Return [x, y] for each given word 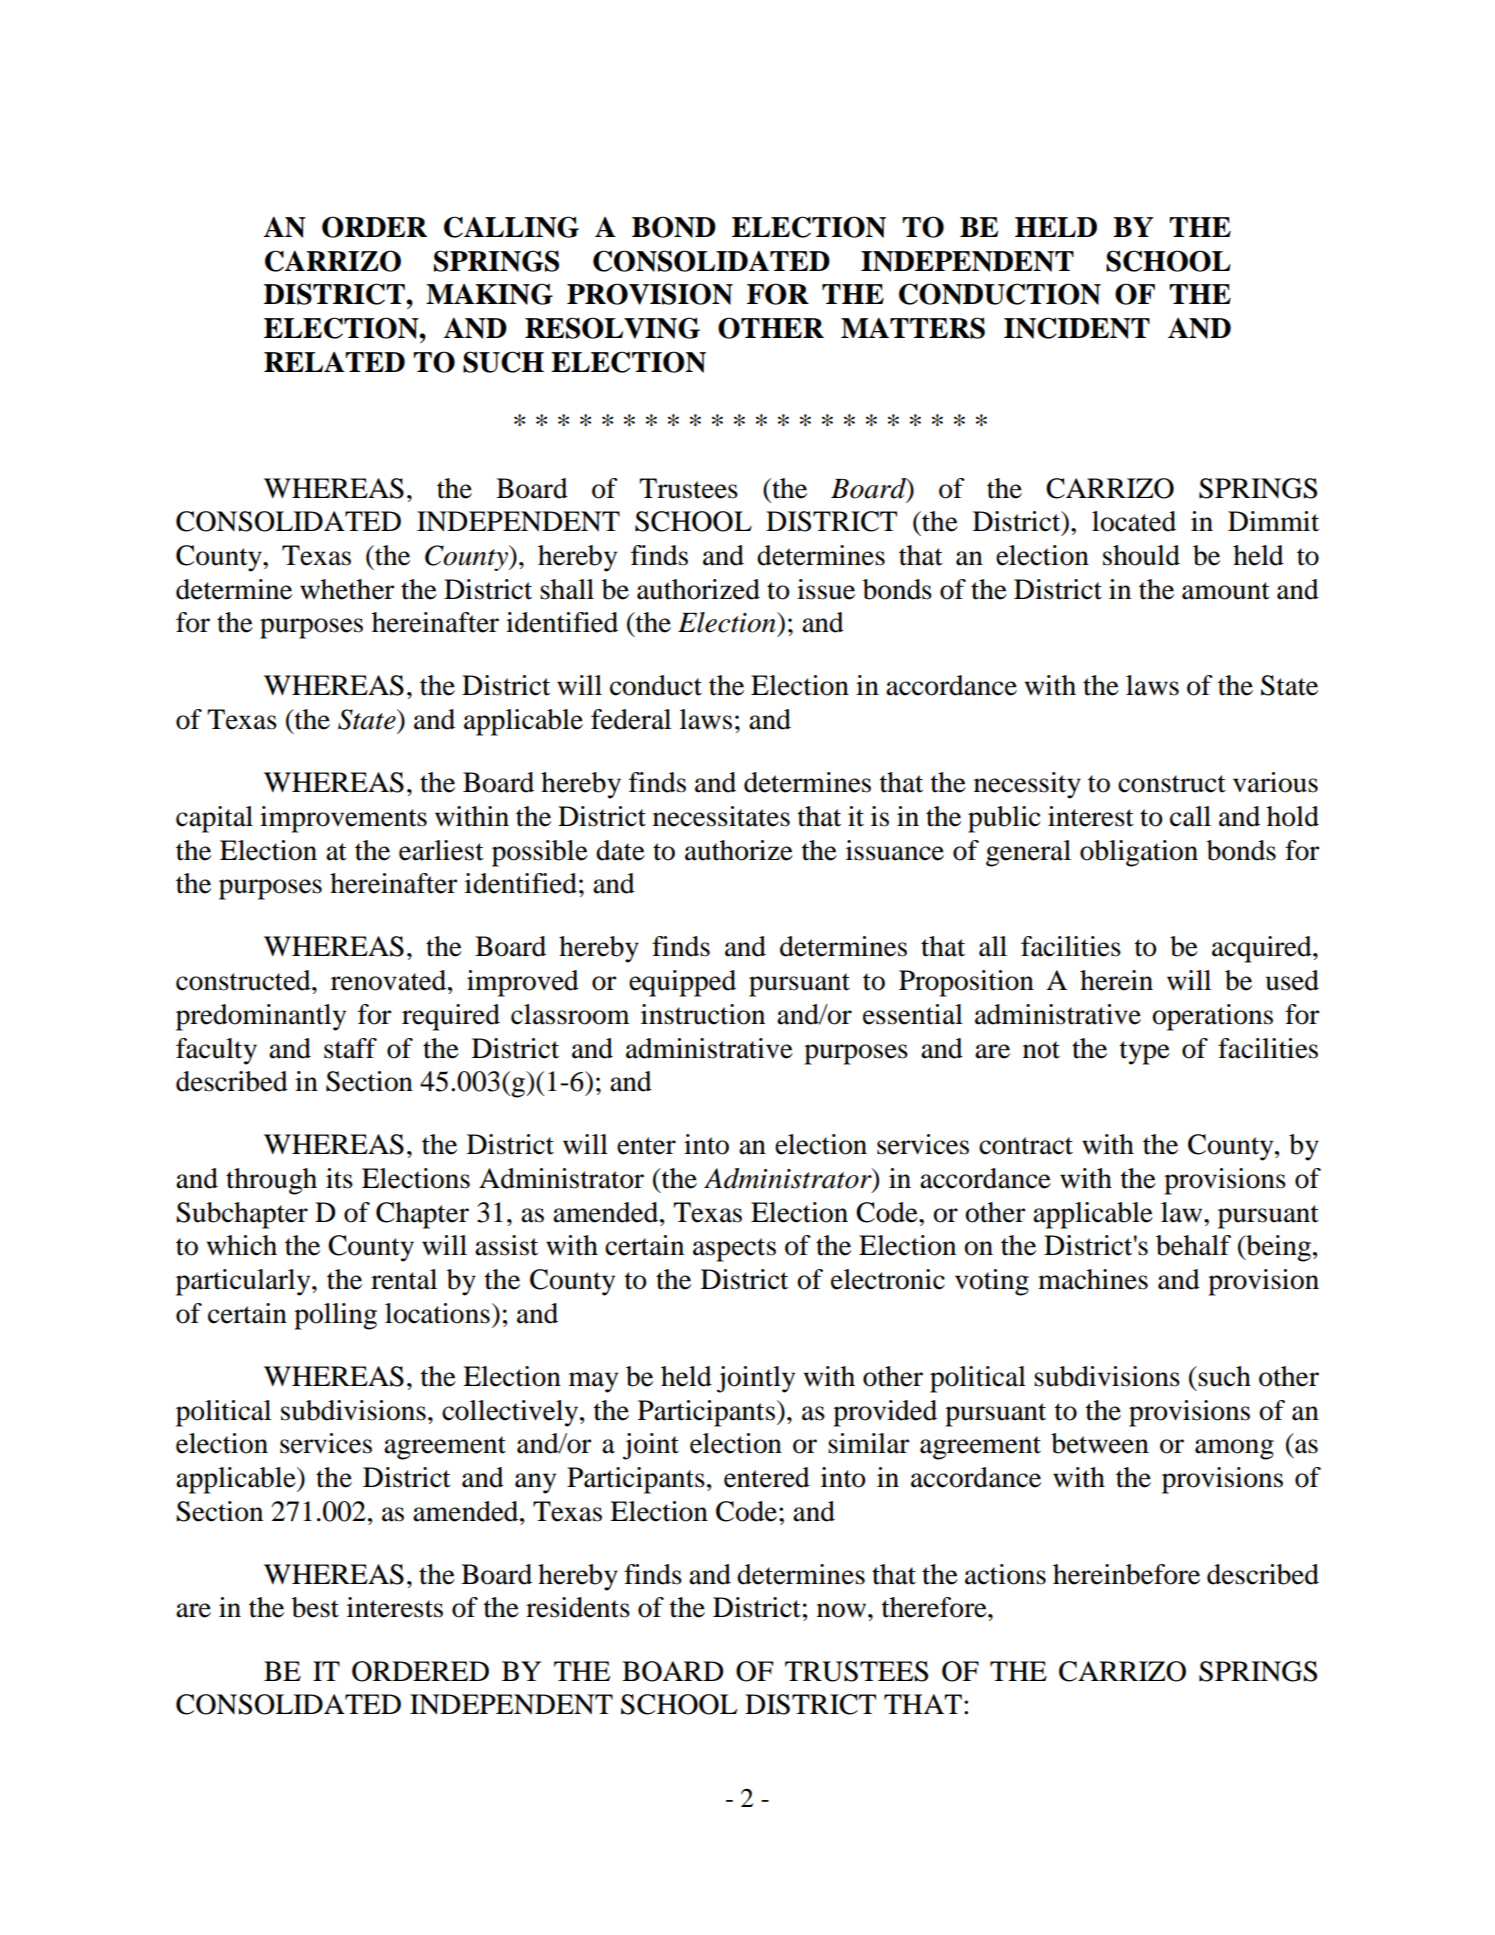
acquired [1263, 949]
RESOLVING [612, 328]
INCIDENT [1077, 328]
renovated [390, 980]
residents [578, 1607]
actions [1005, 1574]
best [315, 1607]
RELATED [334, 362]
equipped [682, 983]
